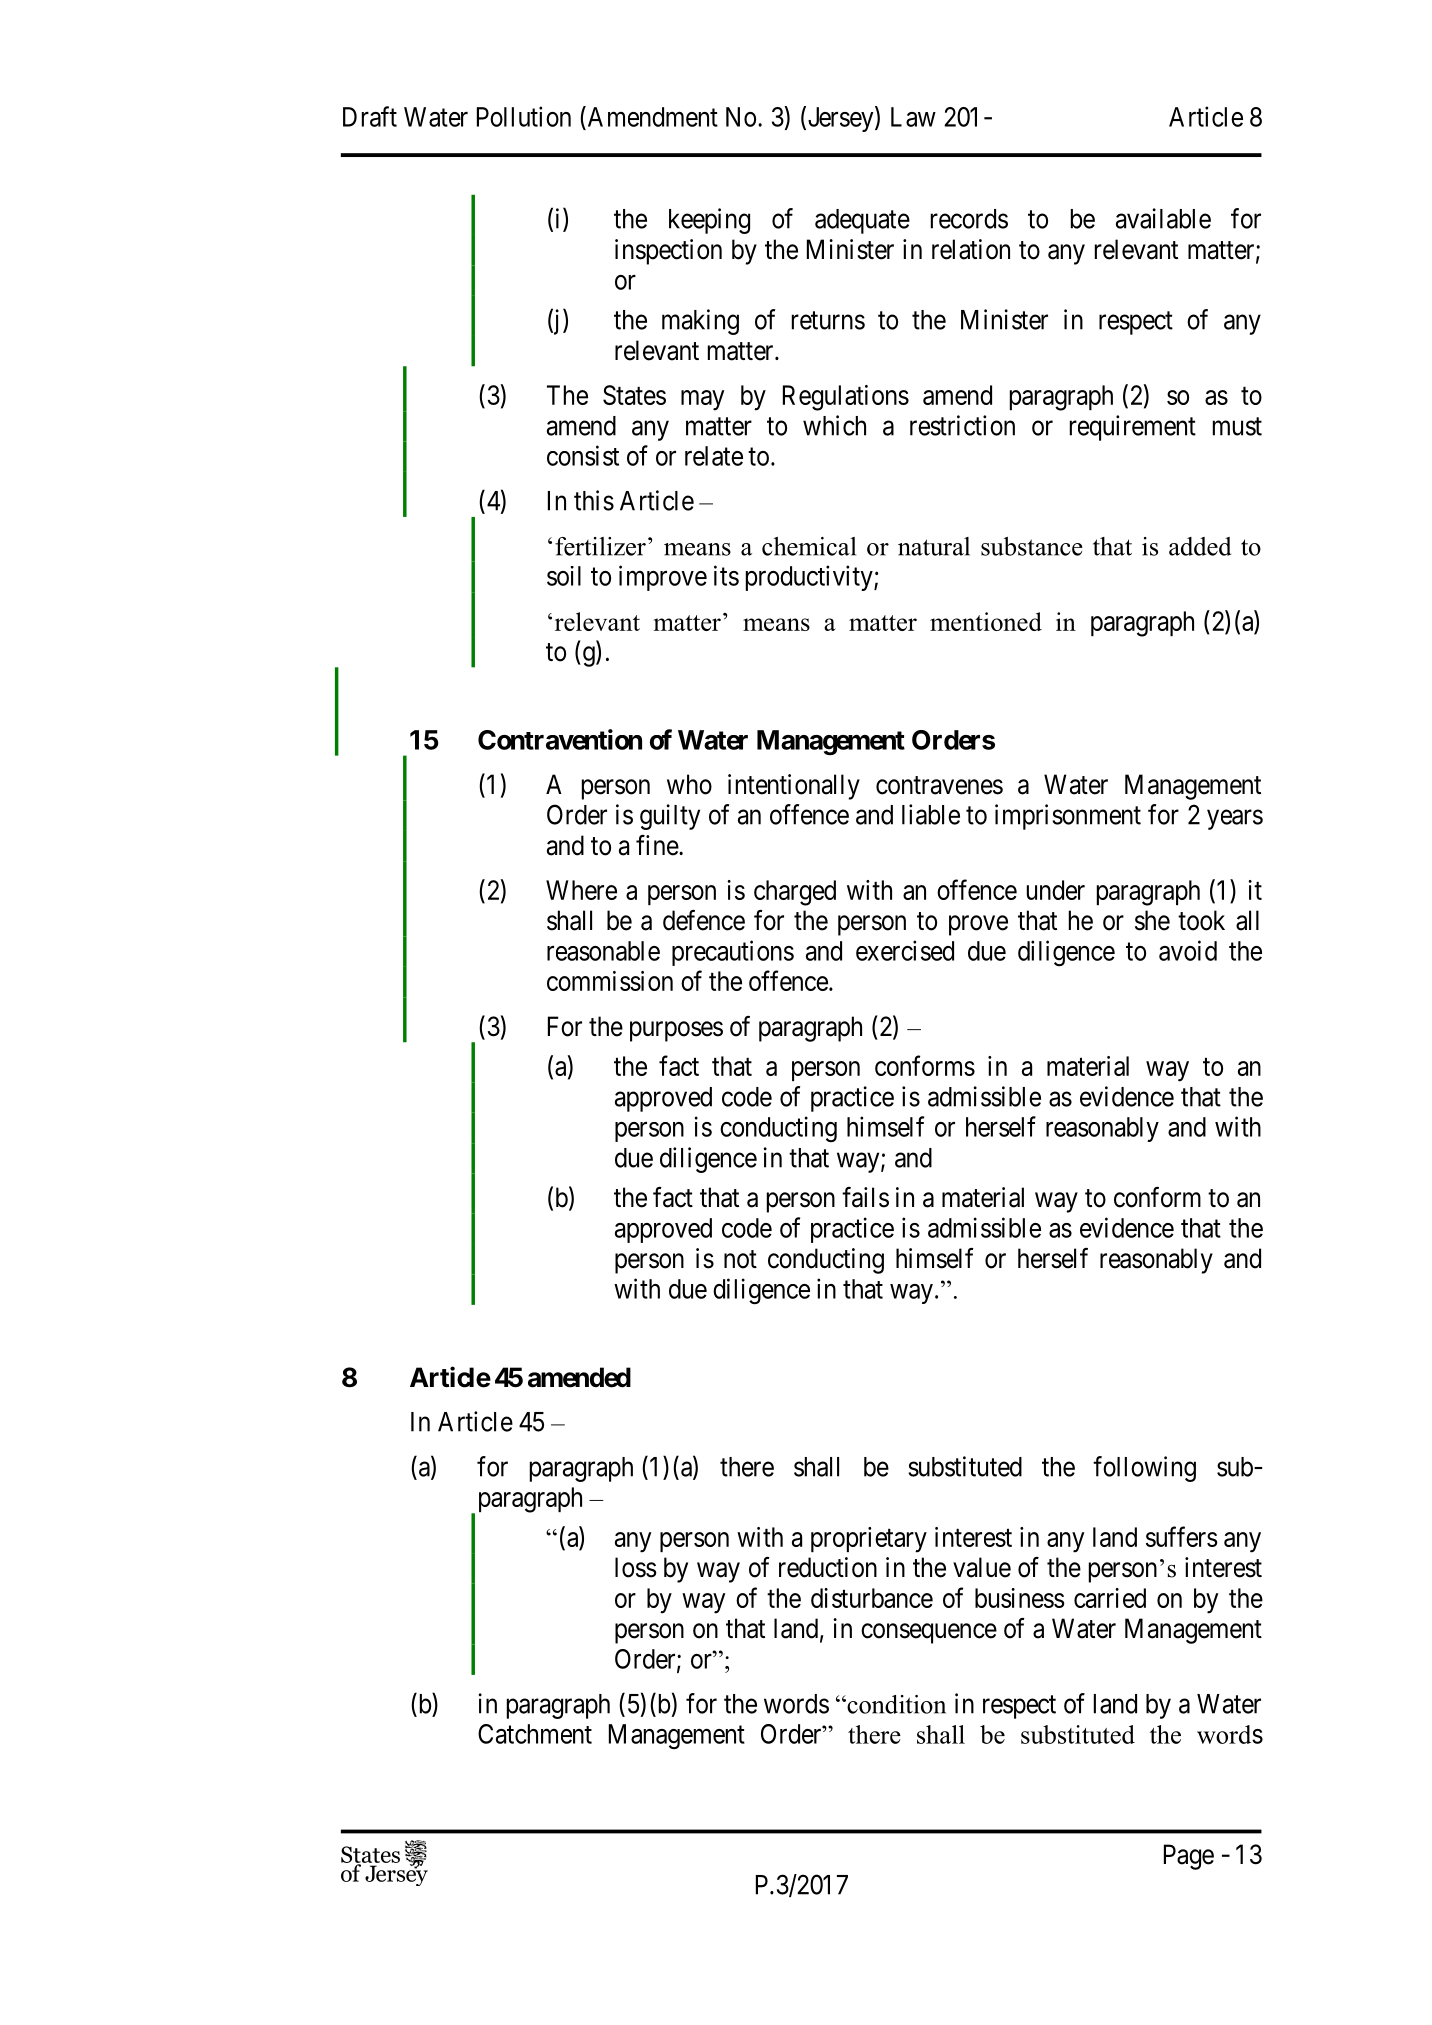  What do you see at coordinates (524, 116) in the document?
I see `Pollution` at bounding box center [524, 116].
